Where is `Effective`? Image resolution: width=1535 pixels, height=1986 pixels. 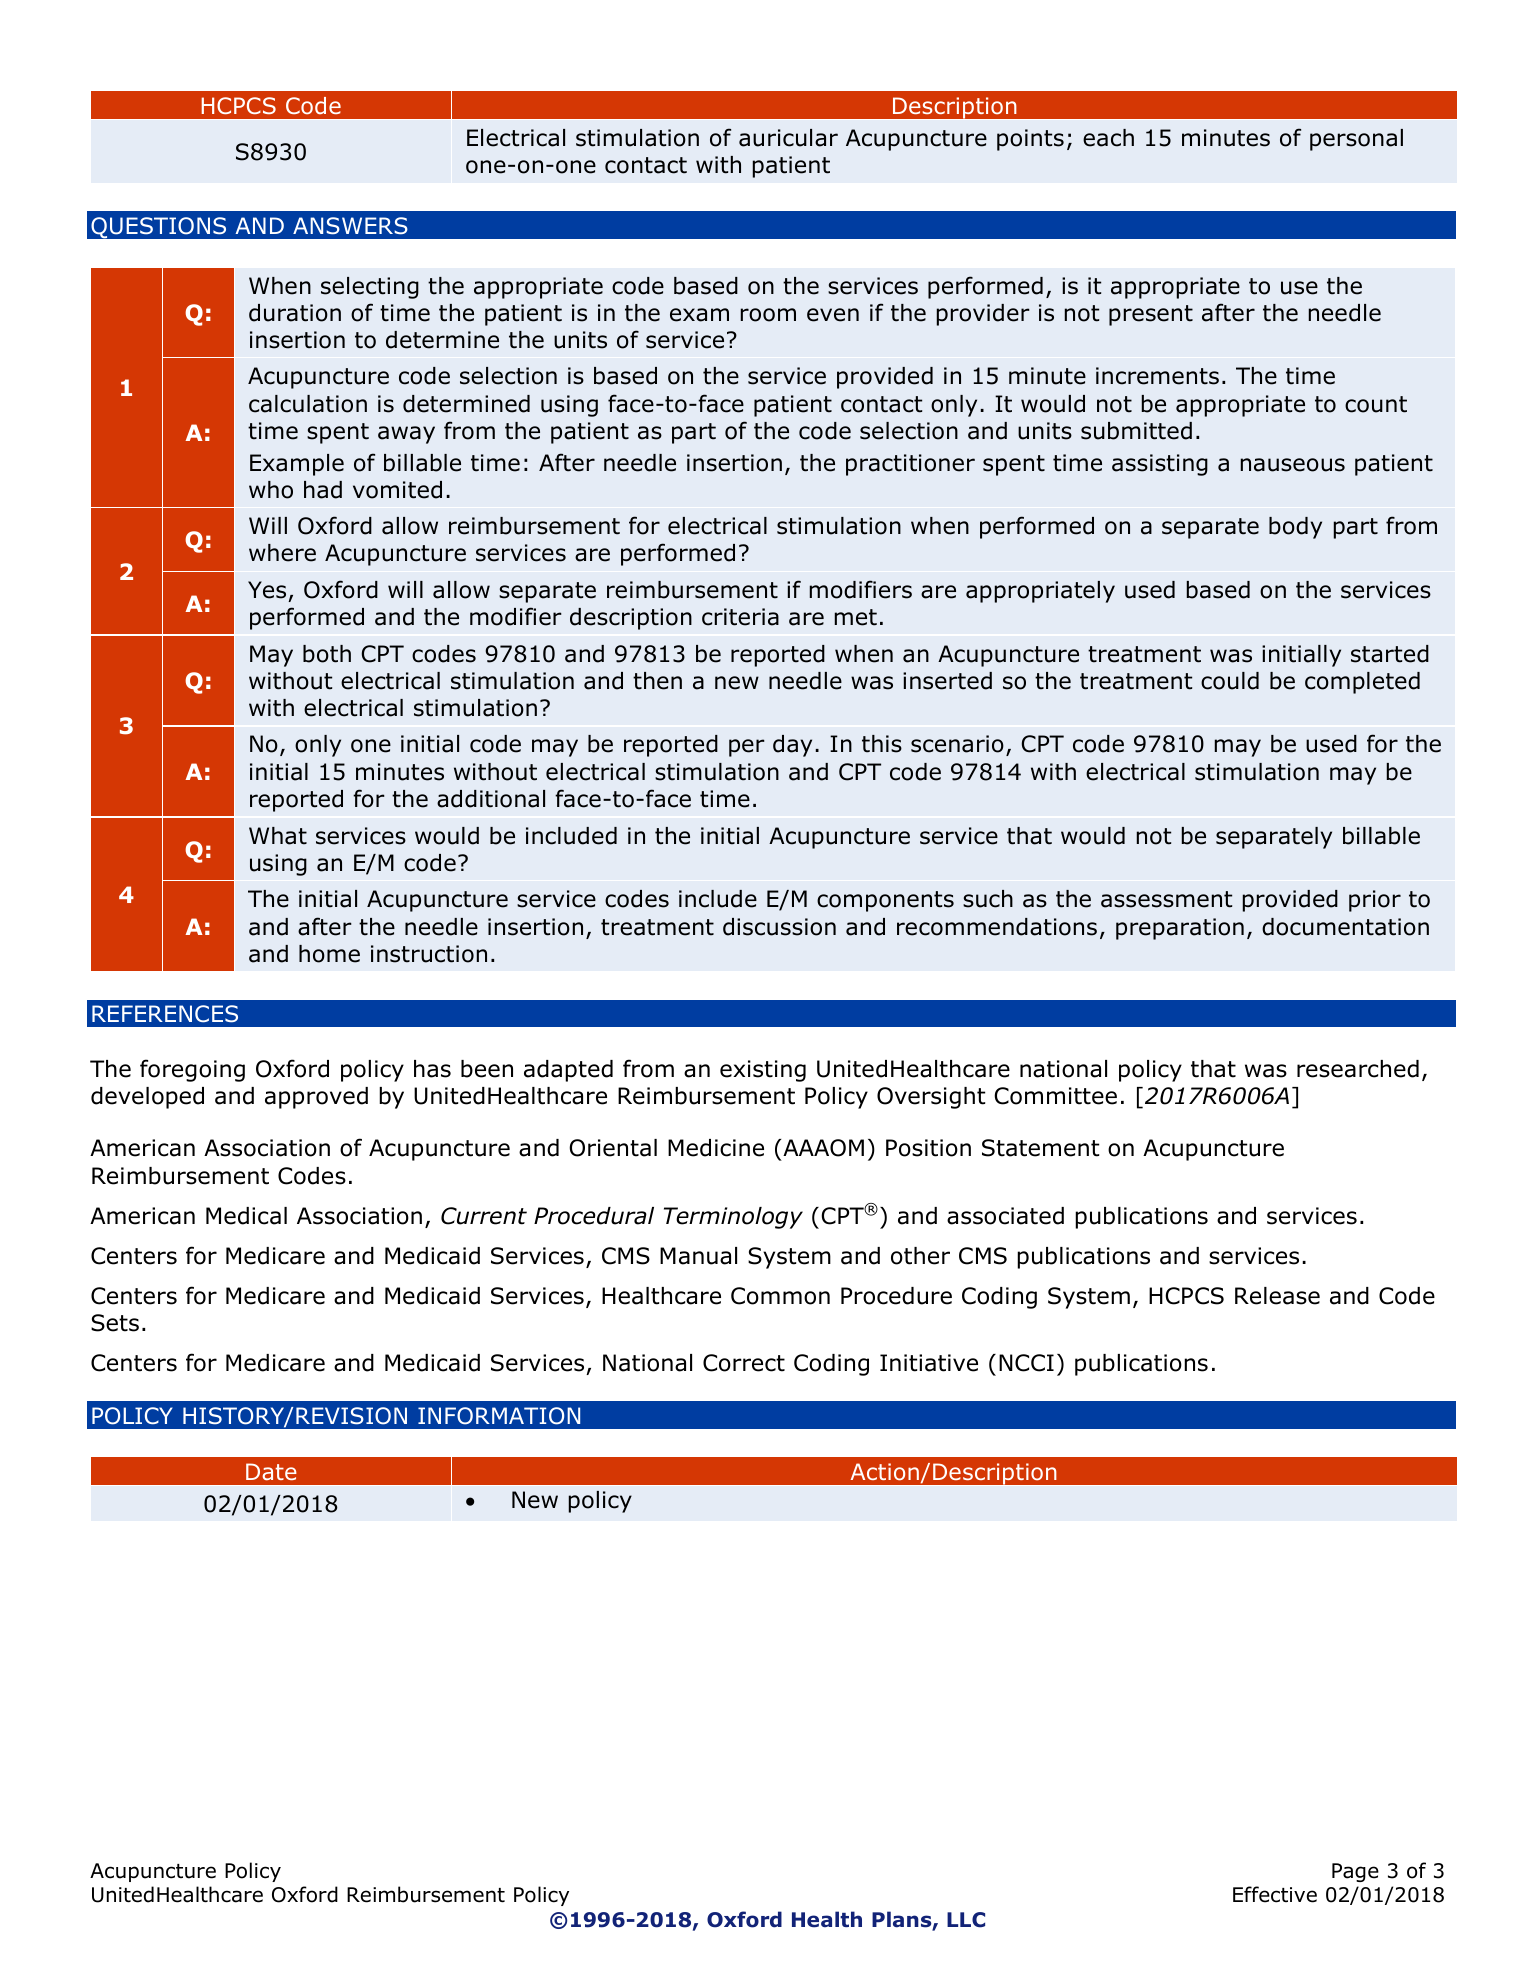
Effective is located at coordinates (1275, 1894).
